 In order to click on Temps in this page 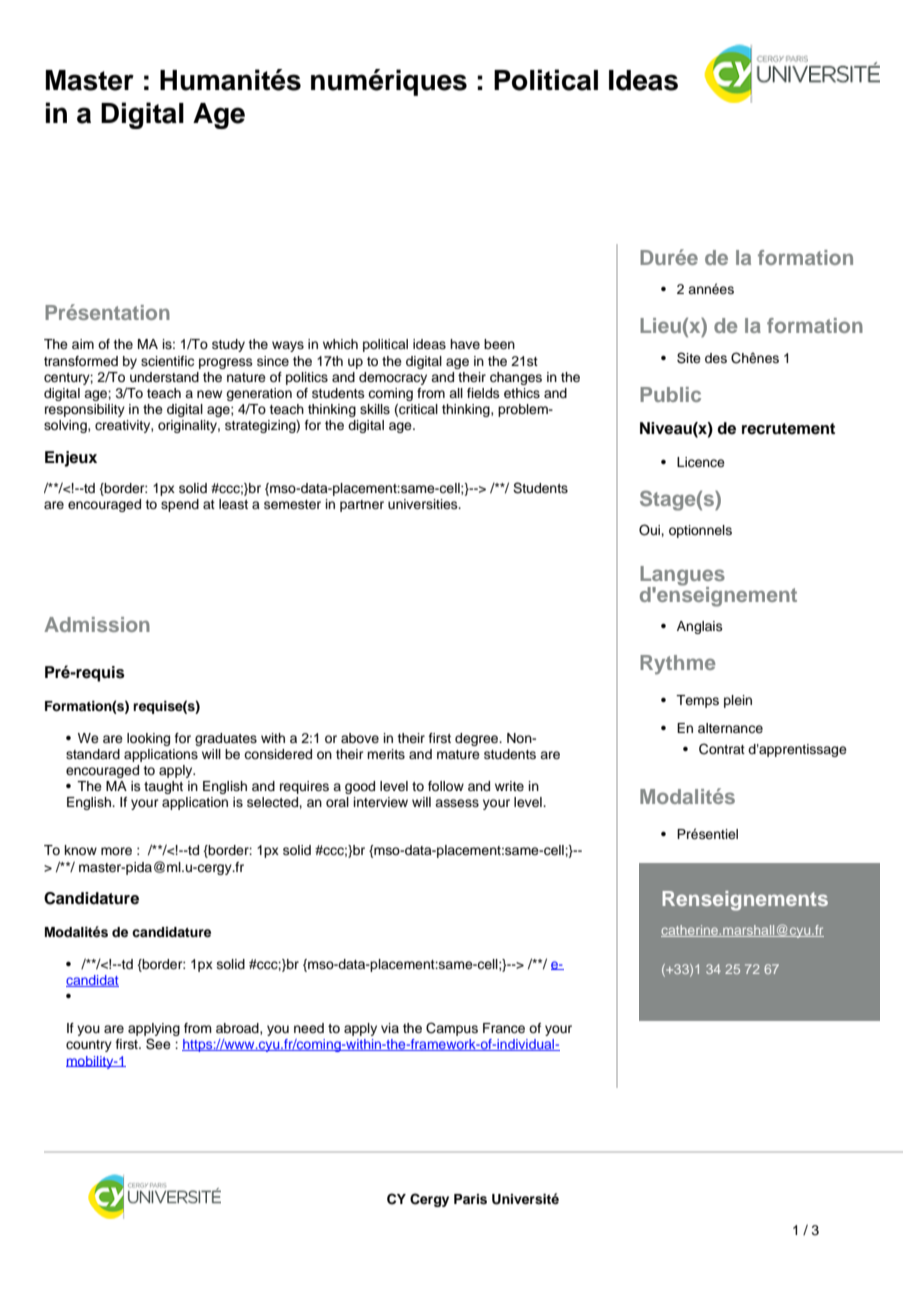, I will do `click(697, 701)`.
